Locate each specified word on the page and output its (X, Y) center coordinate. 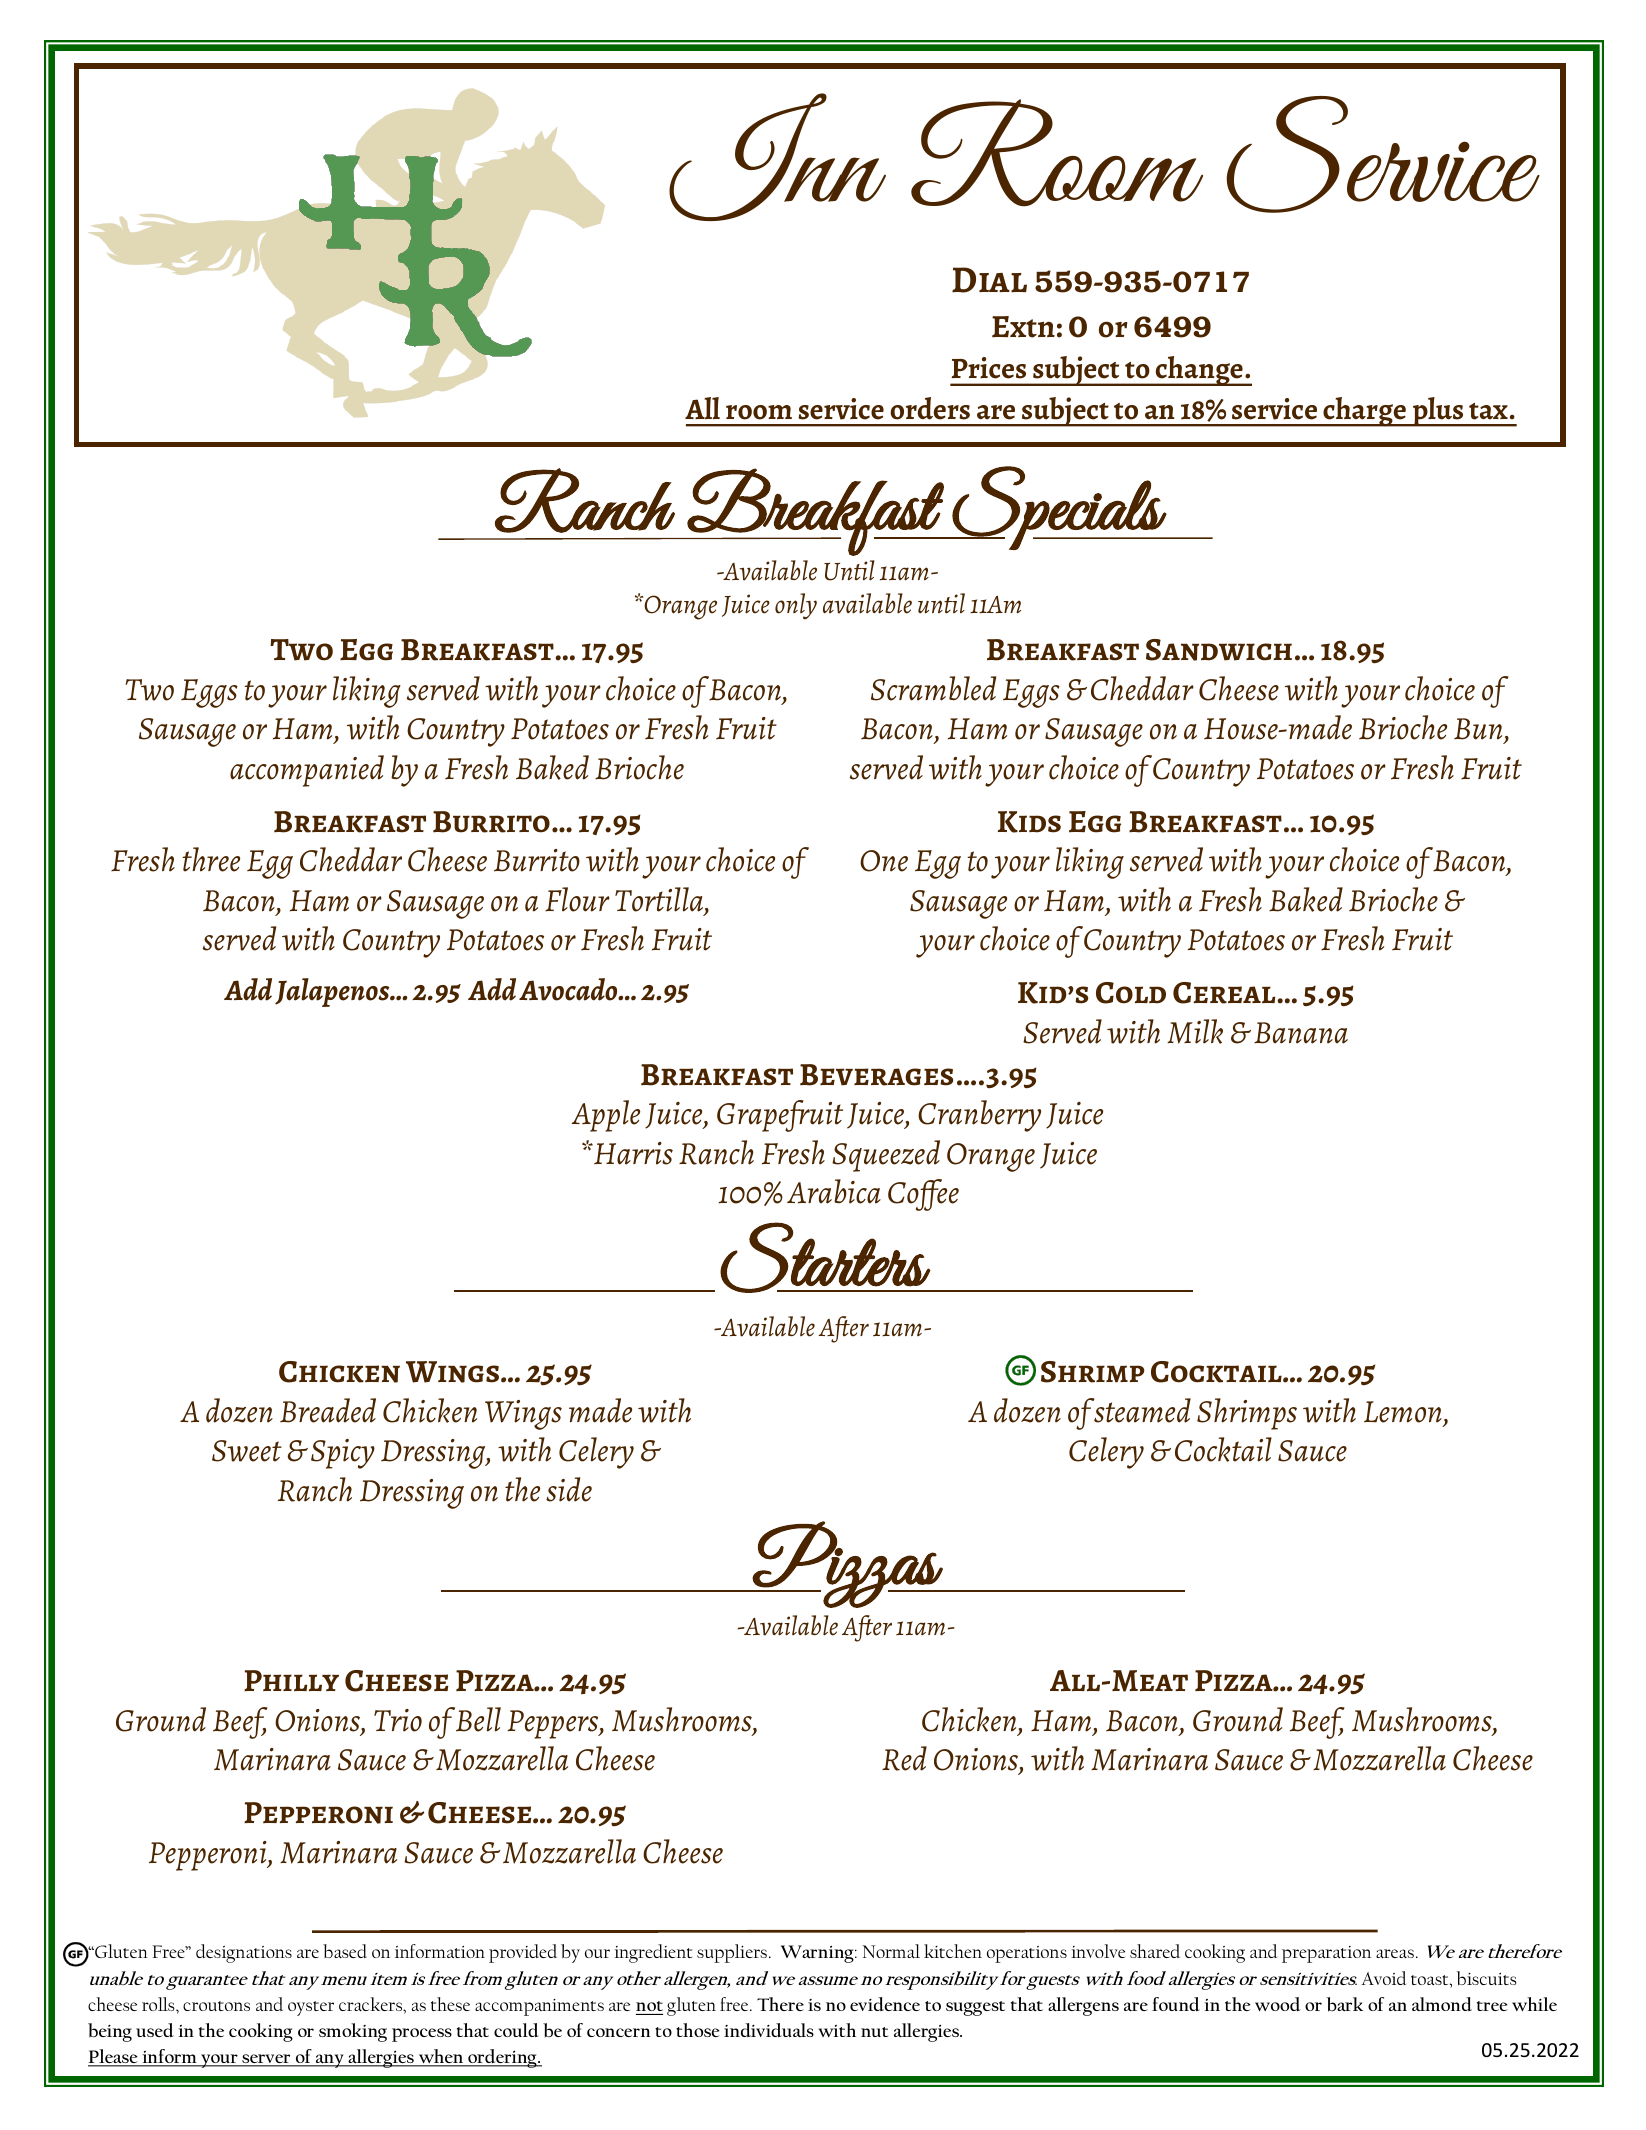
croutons (216, 2006)
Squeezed (886, 1156)
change (1199, 371)
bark (1345, 2004)
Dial (989, 280)
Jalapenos (333, 992)
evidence (885, 2004)
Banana (1301, 1033)
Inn (777, 157)
